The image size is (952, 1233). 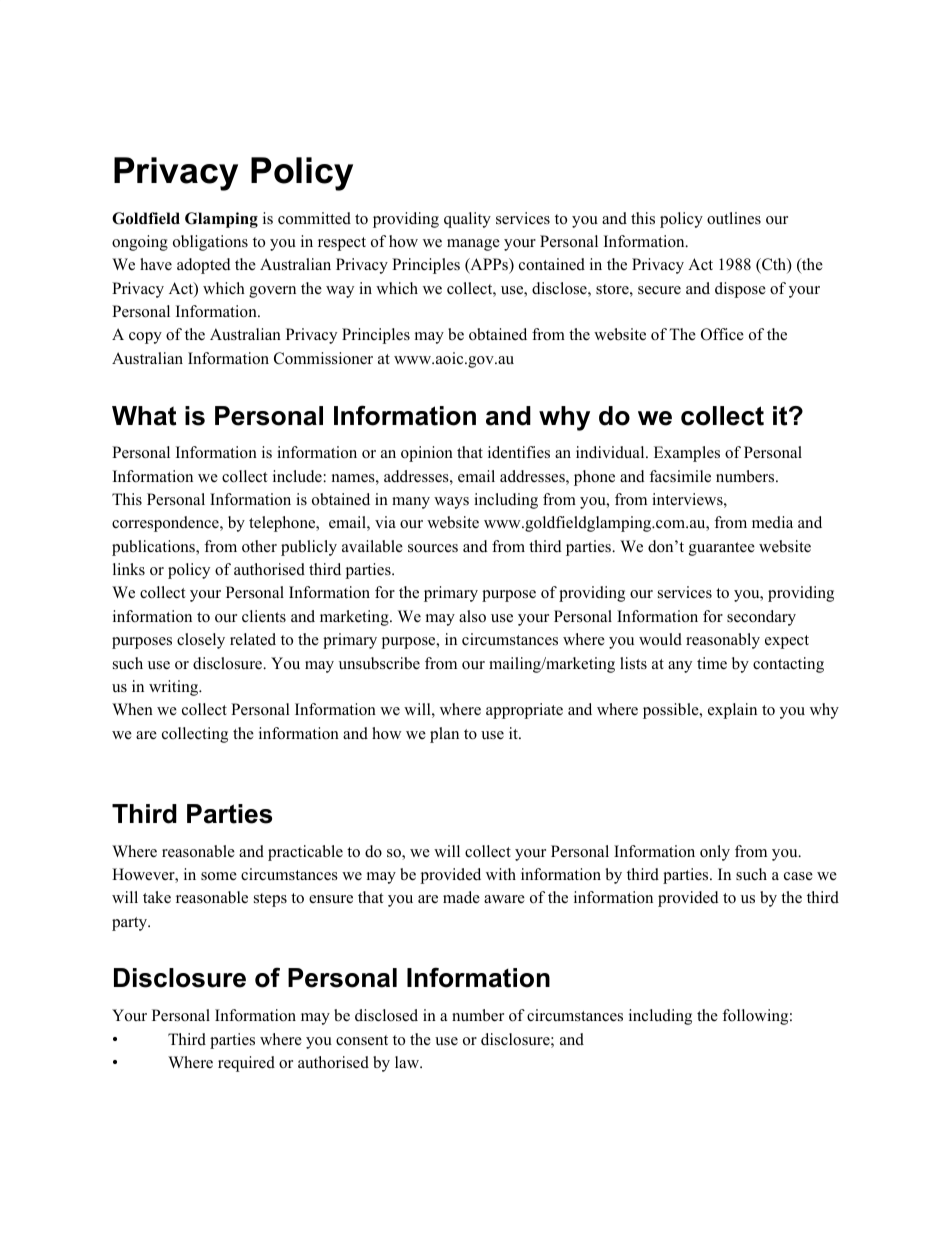 What do you see at coordinates (144, 416) in the screenshot?
I see `What` at bounding box center [144, 416].
